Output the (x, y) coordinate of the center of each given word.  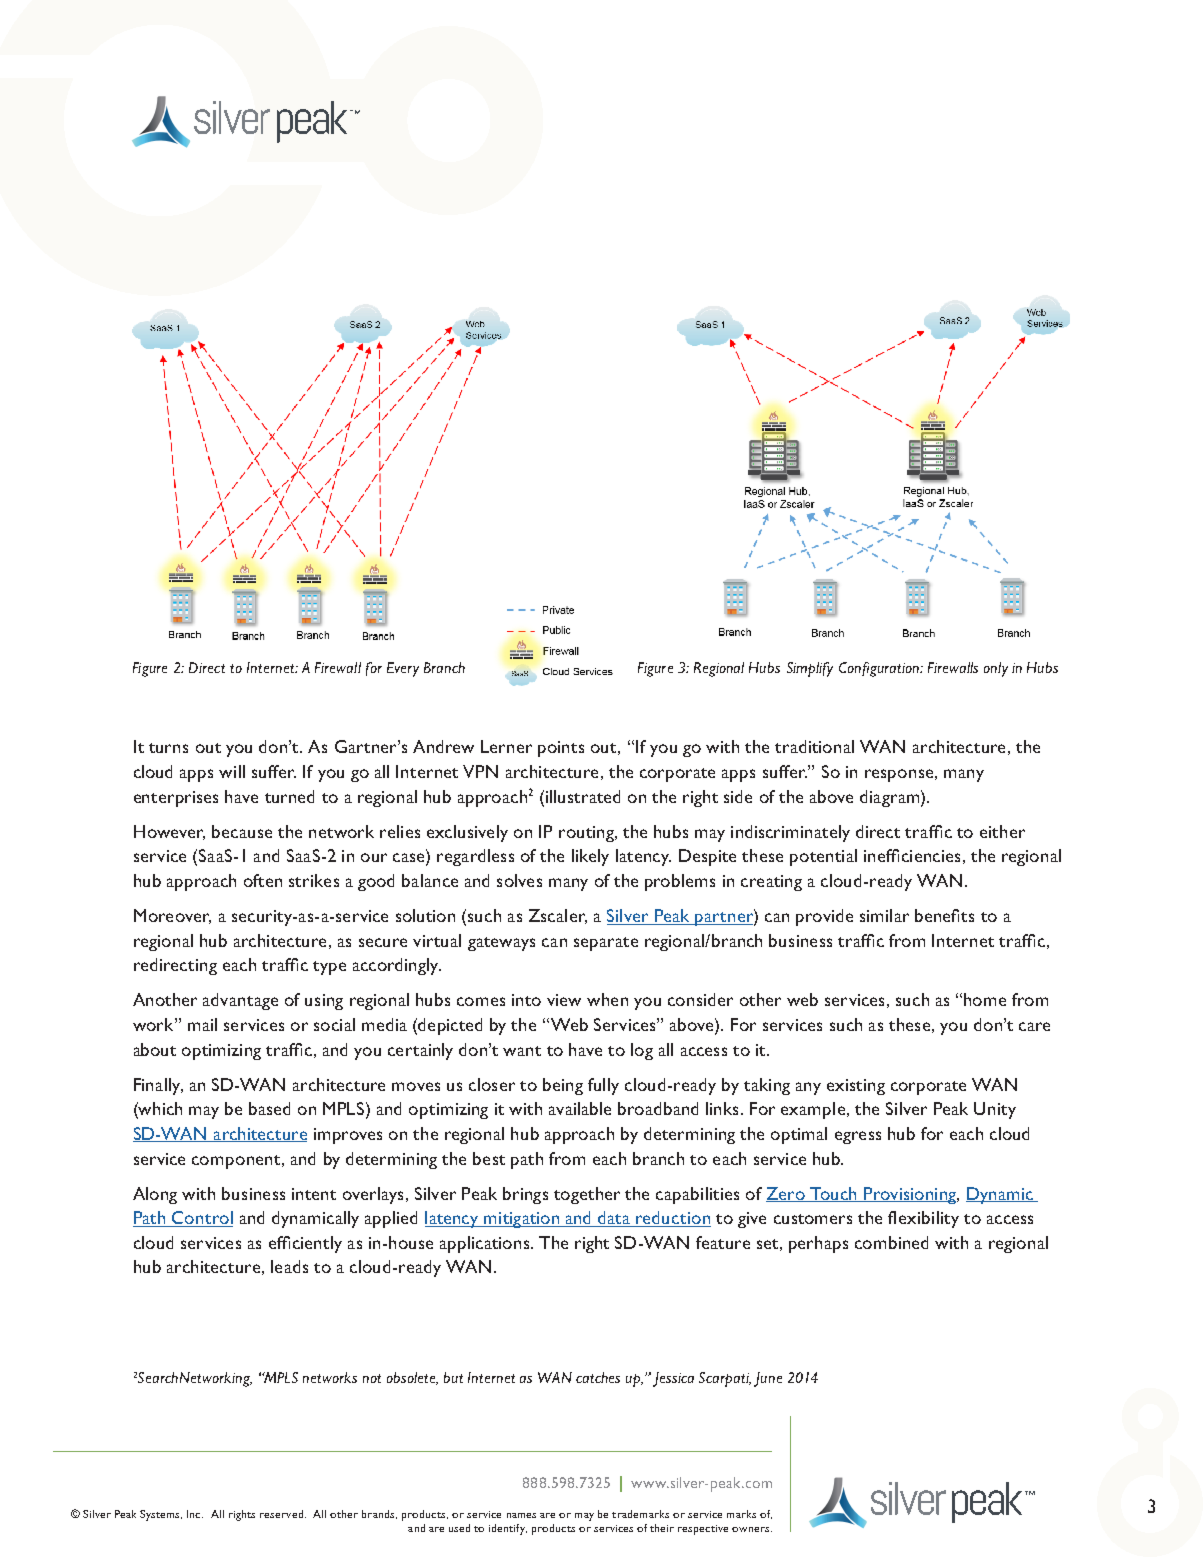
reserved (281, 1514)
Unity (995, 1110)
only (996, 669)
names (521, 1515)
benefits (944, 915)
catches (598, 1377)
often (263, 880)
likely (590, 857)
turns (168, 748)
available (580, 1108)
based (269, 1108)
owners (752, 1529)
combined (891, 1242)
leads (289, 1266)
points (561, 749)
